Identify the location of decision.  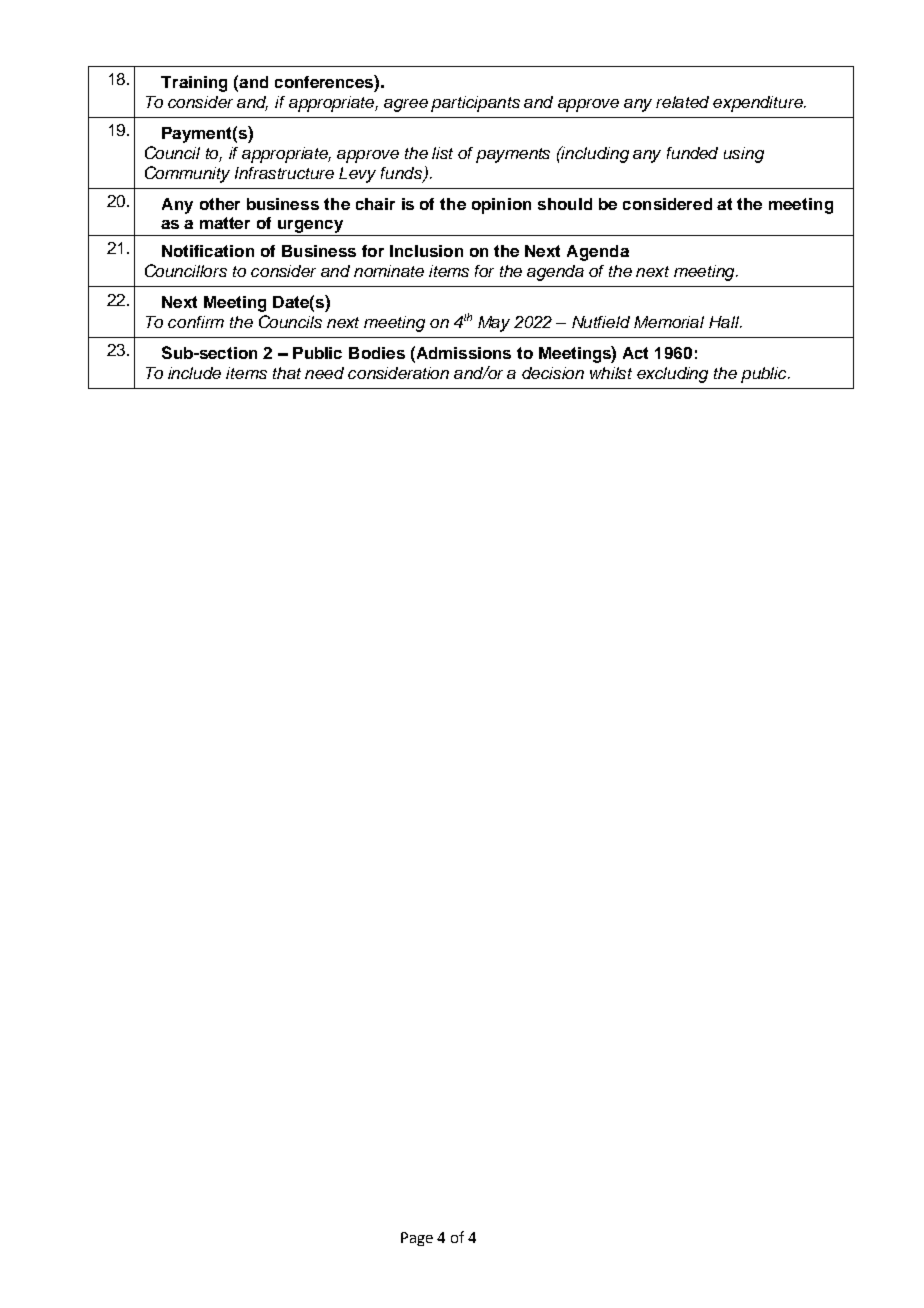
(553, 373).
